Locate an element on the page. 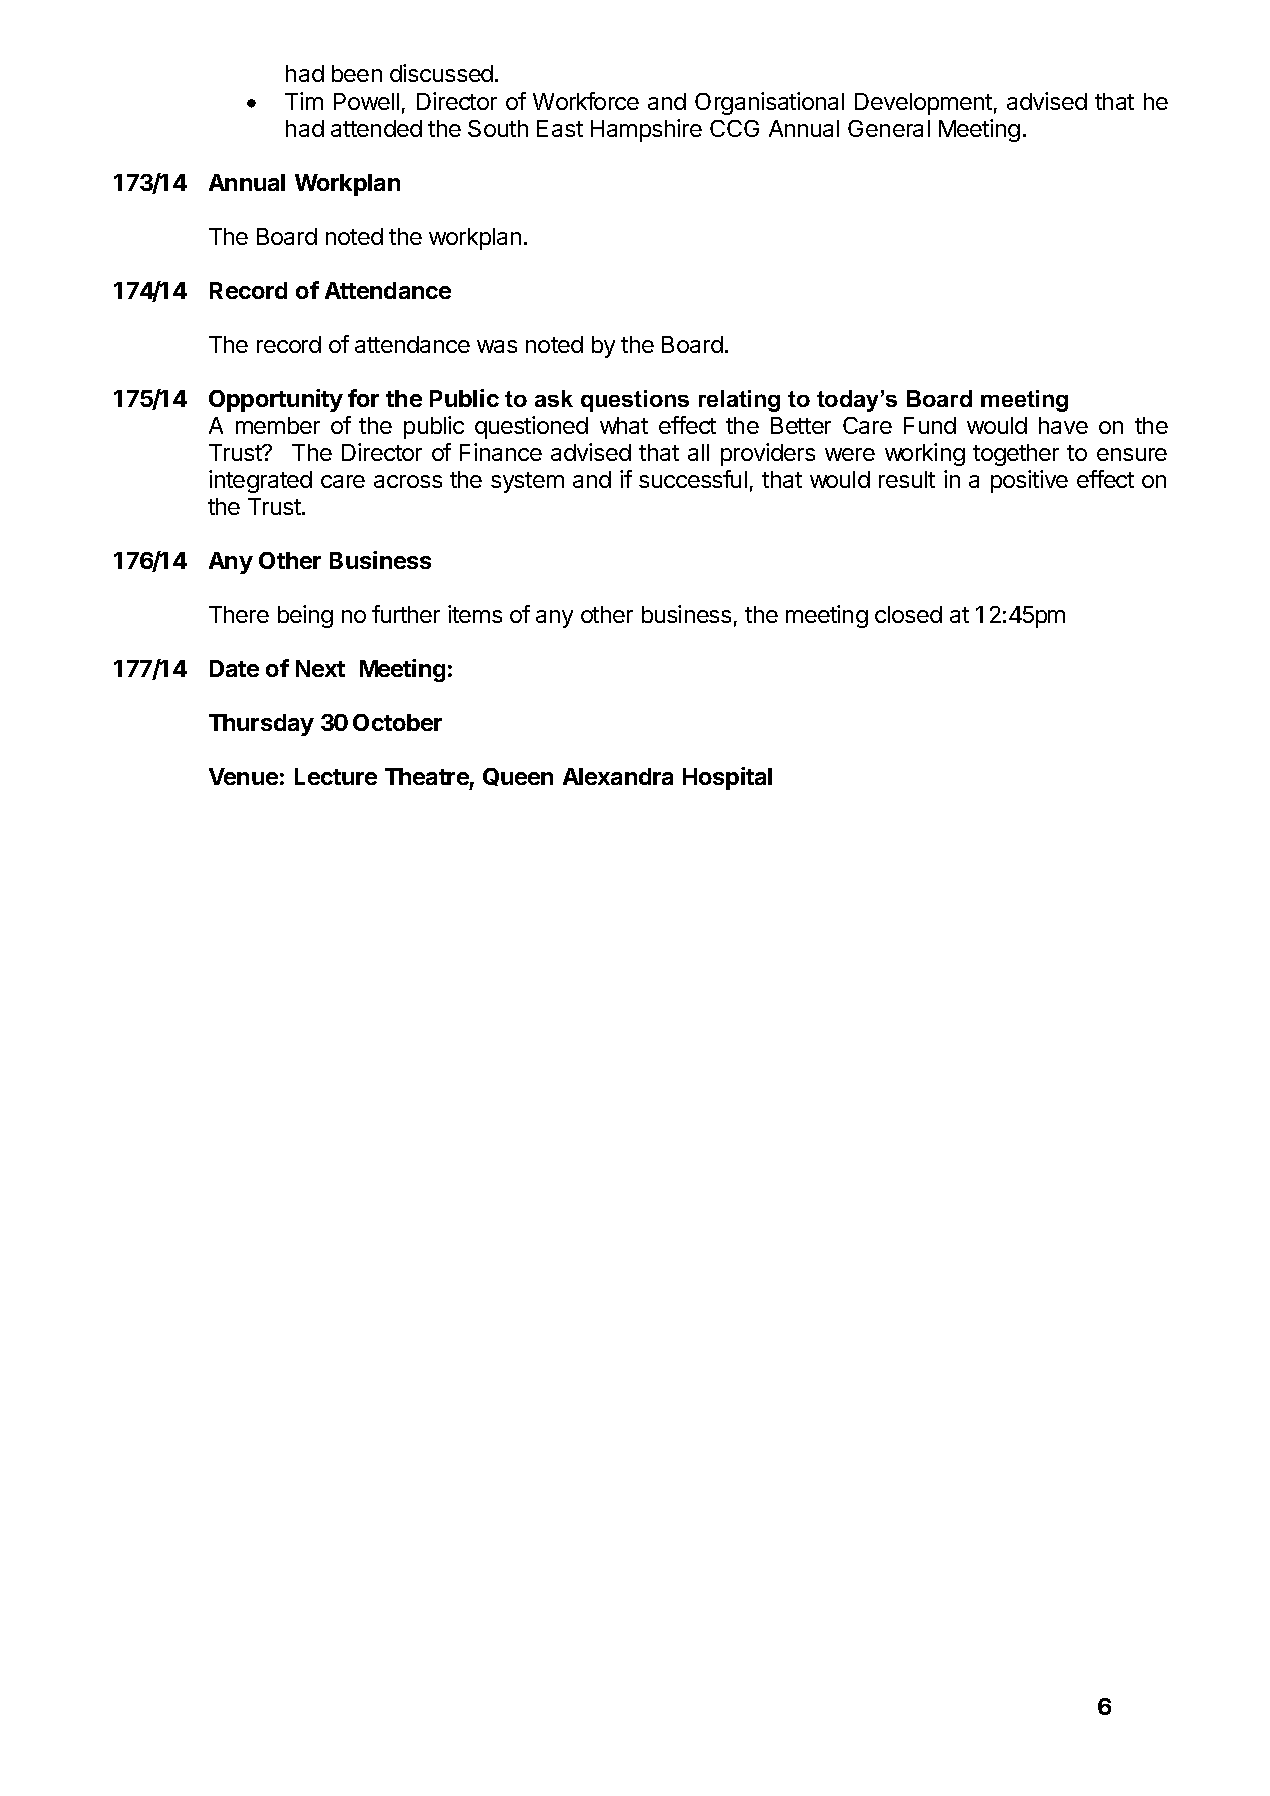  Powell is located at coordinates (366, 101).
